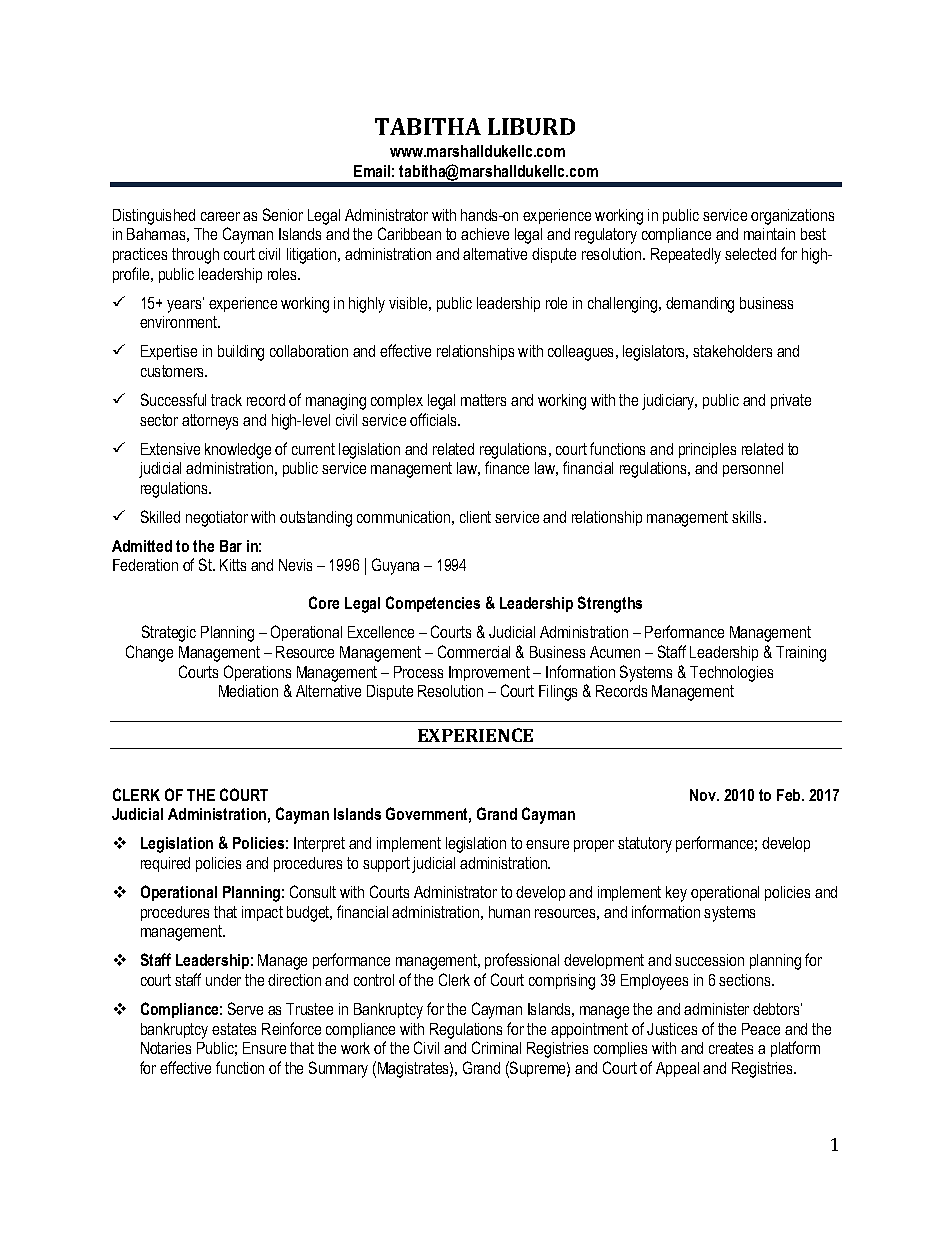 The image size is (952, 1233). Describe the element at coordinates (234, 1029) in the image. I see `estates` at that location.
